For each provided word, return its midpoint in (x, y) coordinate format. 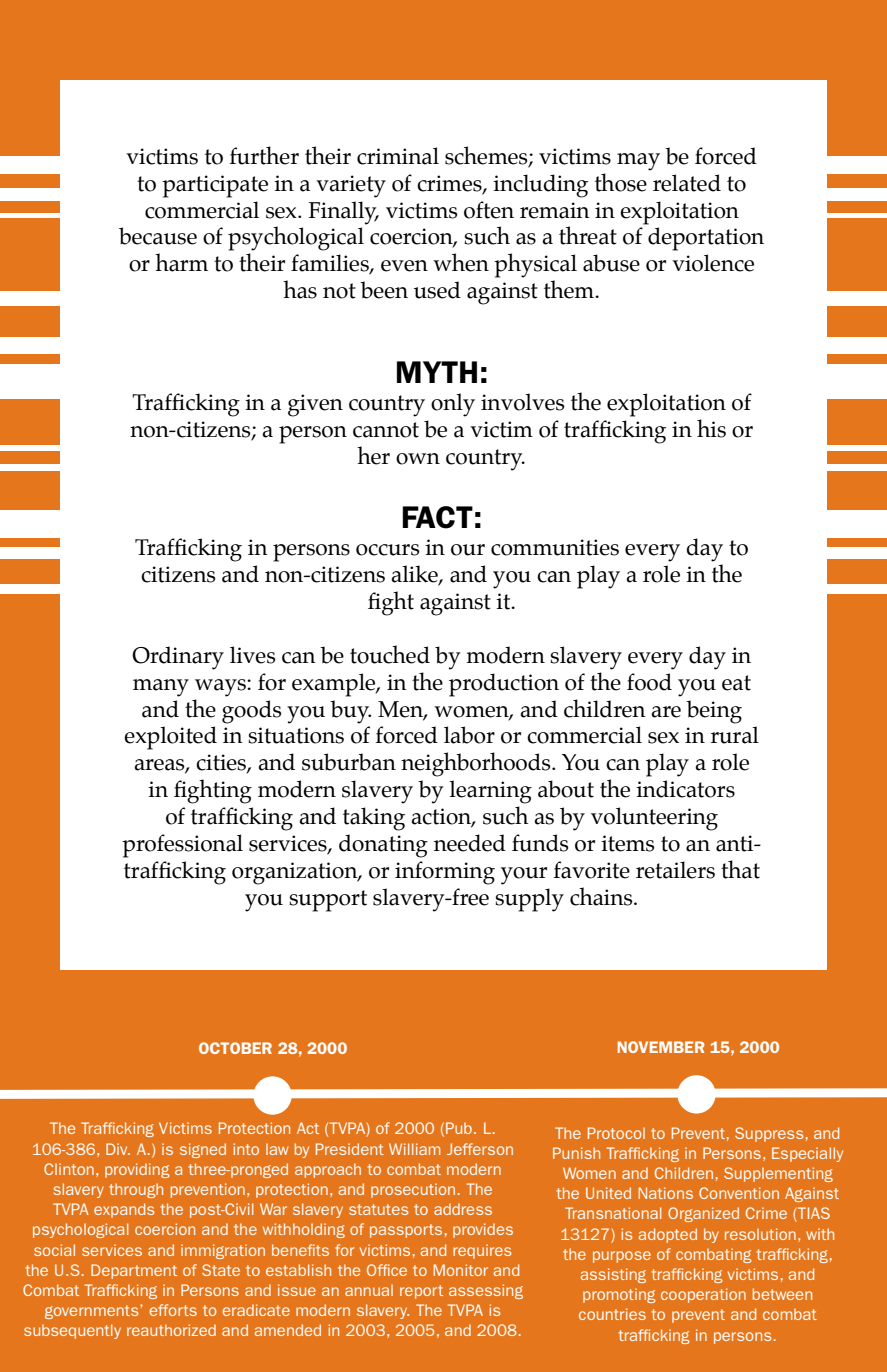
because (158, 236)
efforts (173, 1310)
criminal (398, 156)
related (687, 183)
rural (735, 735)
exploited (170, 738)
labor (469, 735)
